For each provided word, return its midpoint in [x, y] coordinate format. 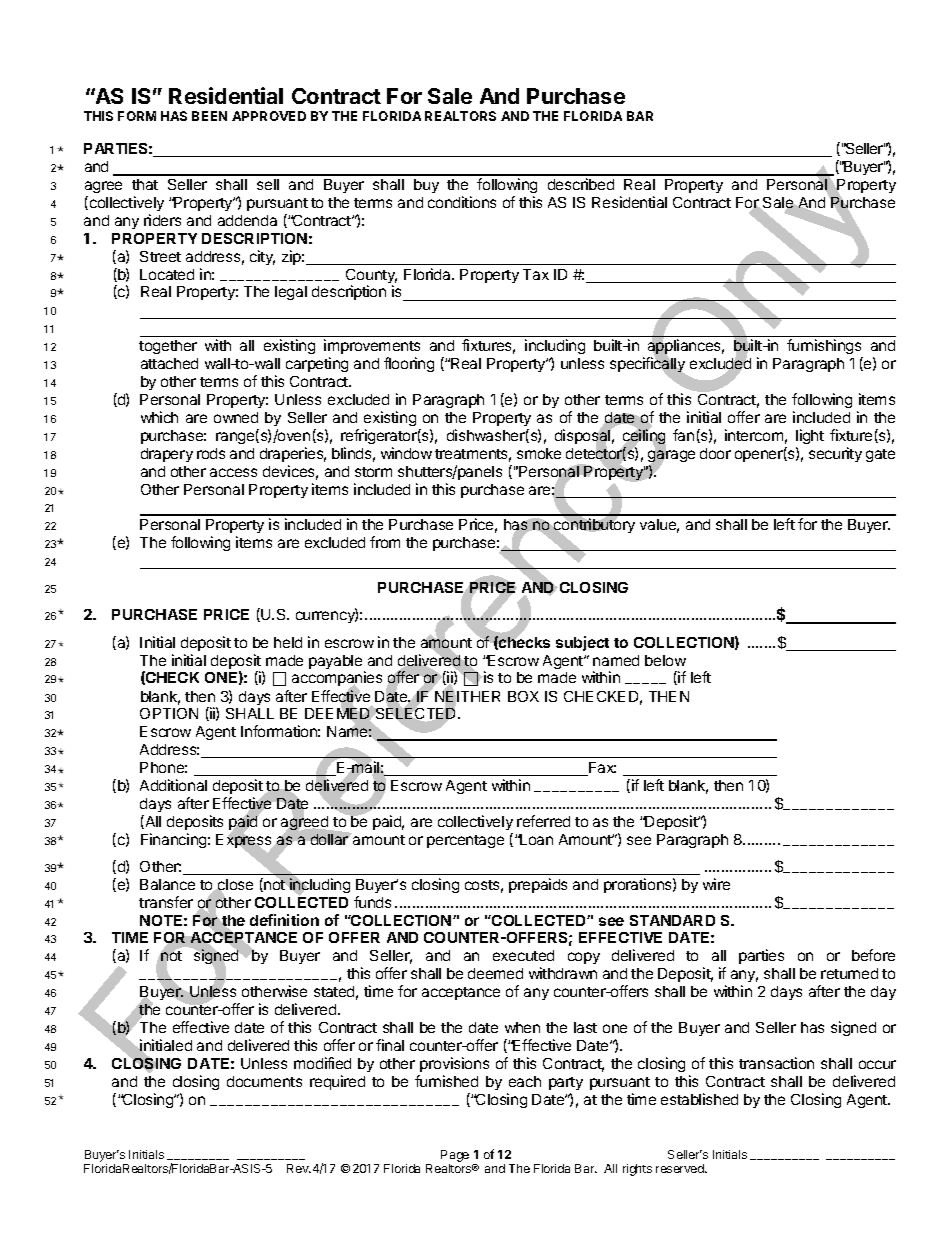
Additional [173, 785]
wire [716, 884]
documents [264, 1081]
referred [543, 821]
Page [455, 1157]
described [581, 184]
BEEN [209, 116]
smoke [539, 453]
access [233, 472]
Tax [536, 274]
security [835, 454]
